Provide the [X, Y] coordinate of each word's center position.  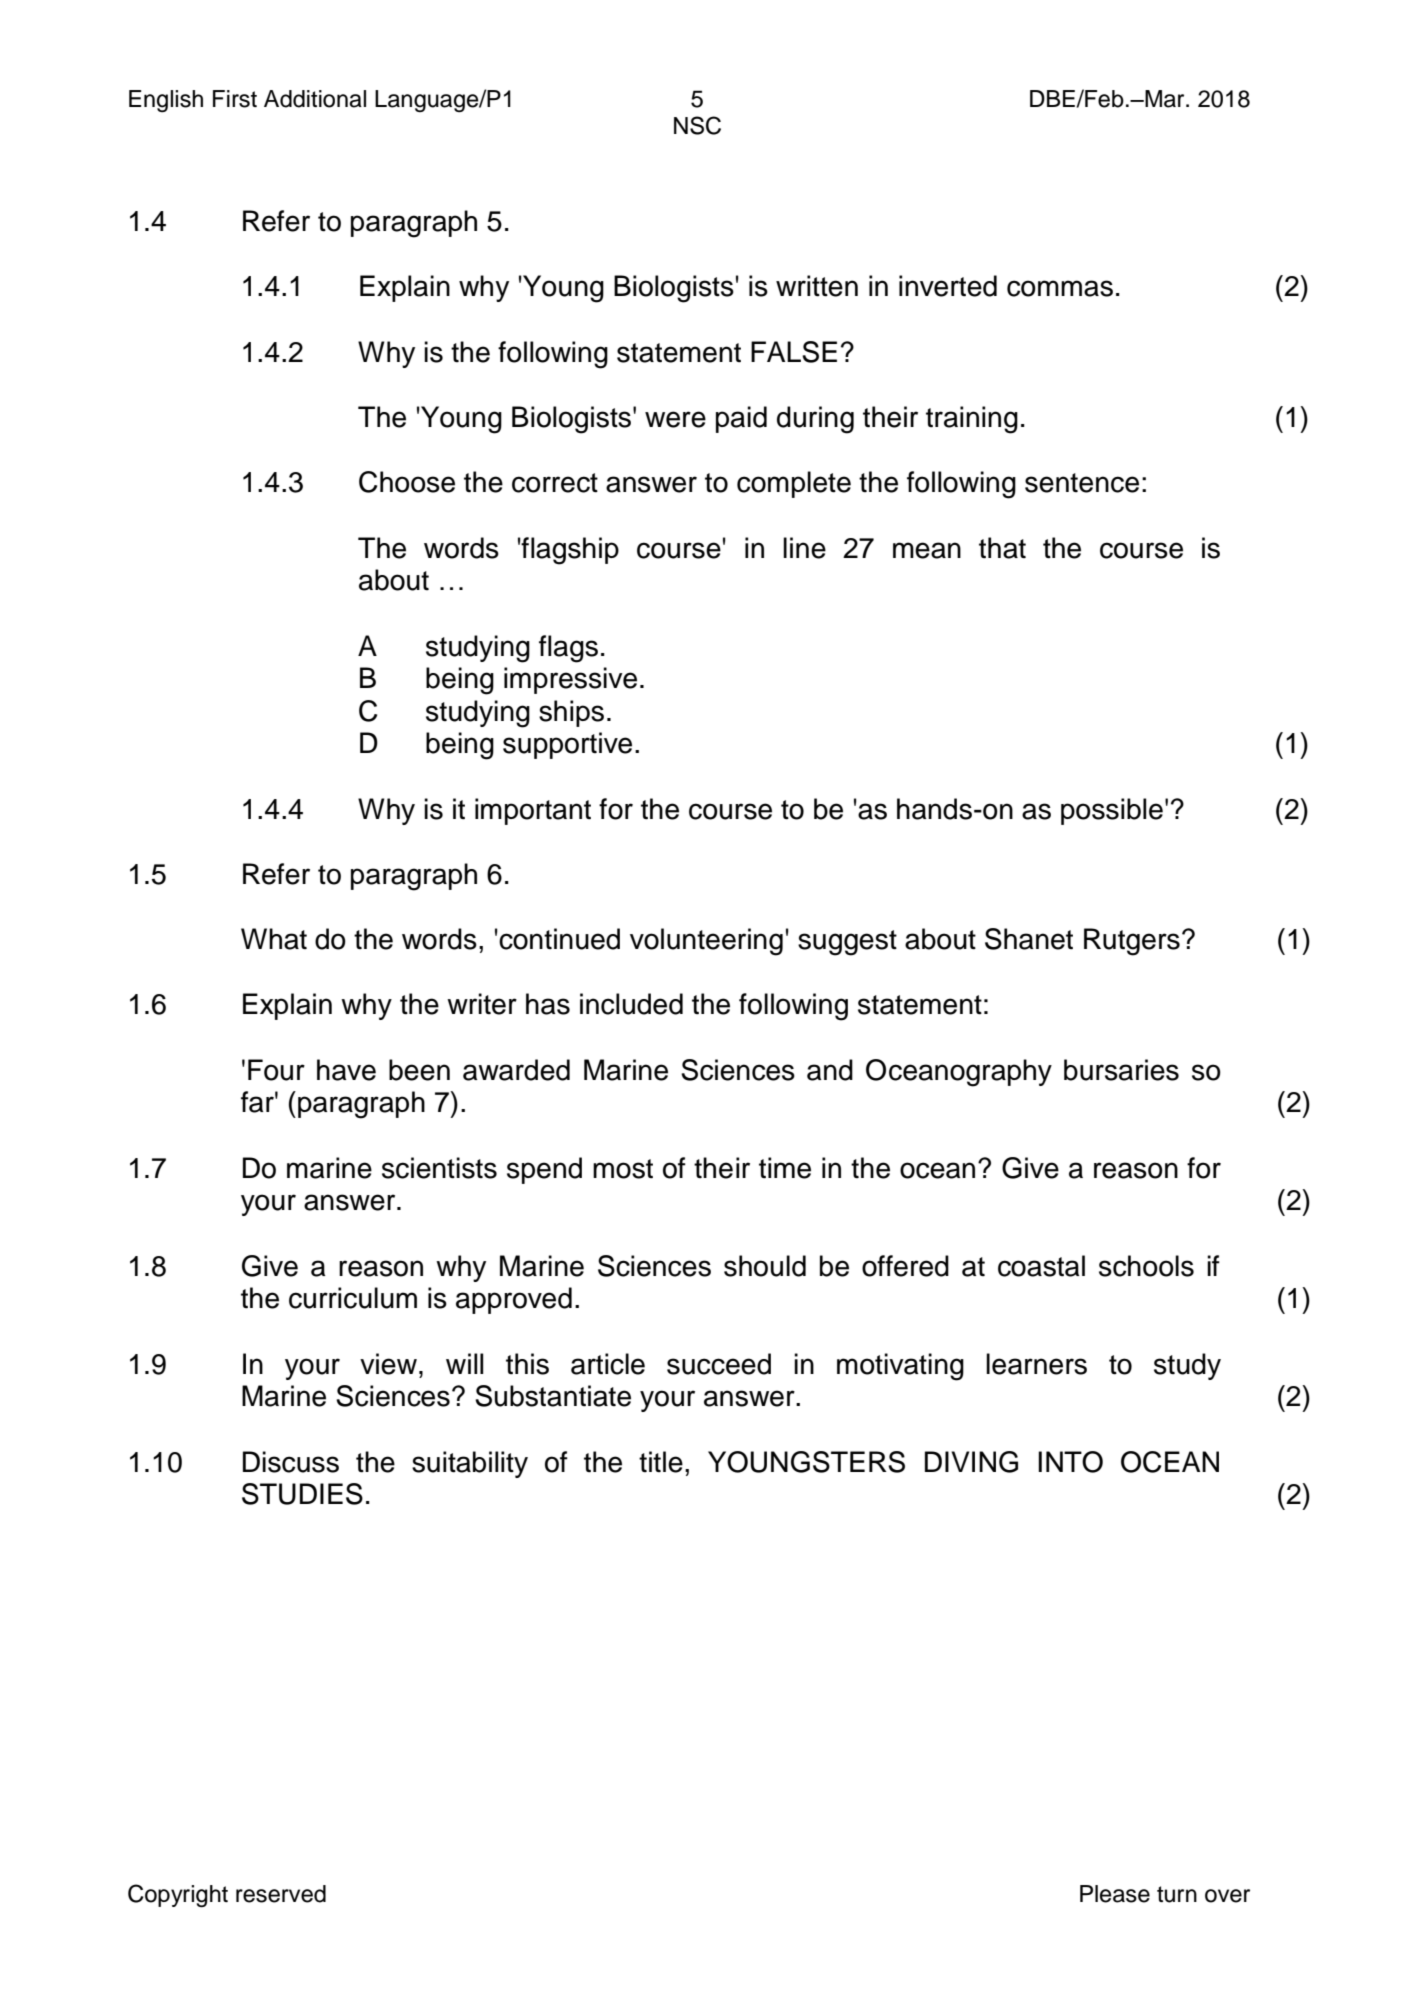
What [274, 939]
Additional [315, 99]
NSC [697, 125]
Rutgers [1132, 942]
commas [1060, 288]
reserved [281, 1894]
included [631, 1004]
